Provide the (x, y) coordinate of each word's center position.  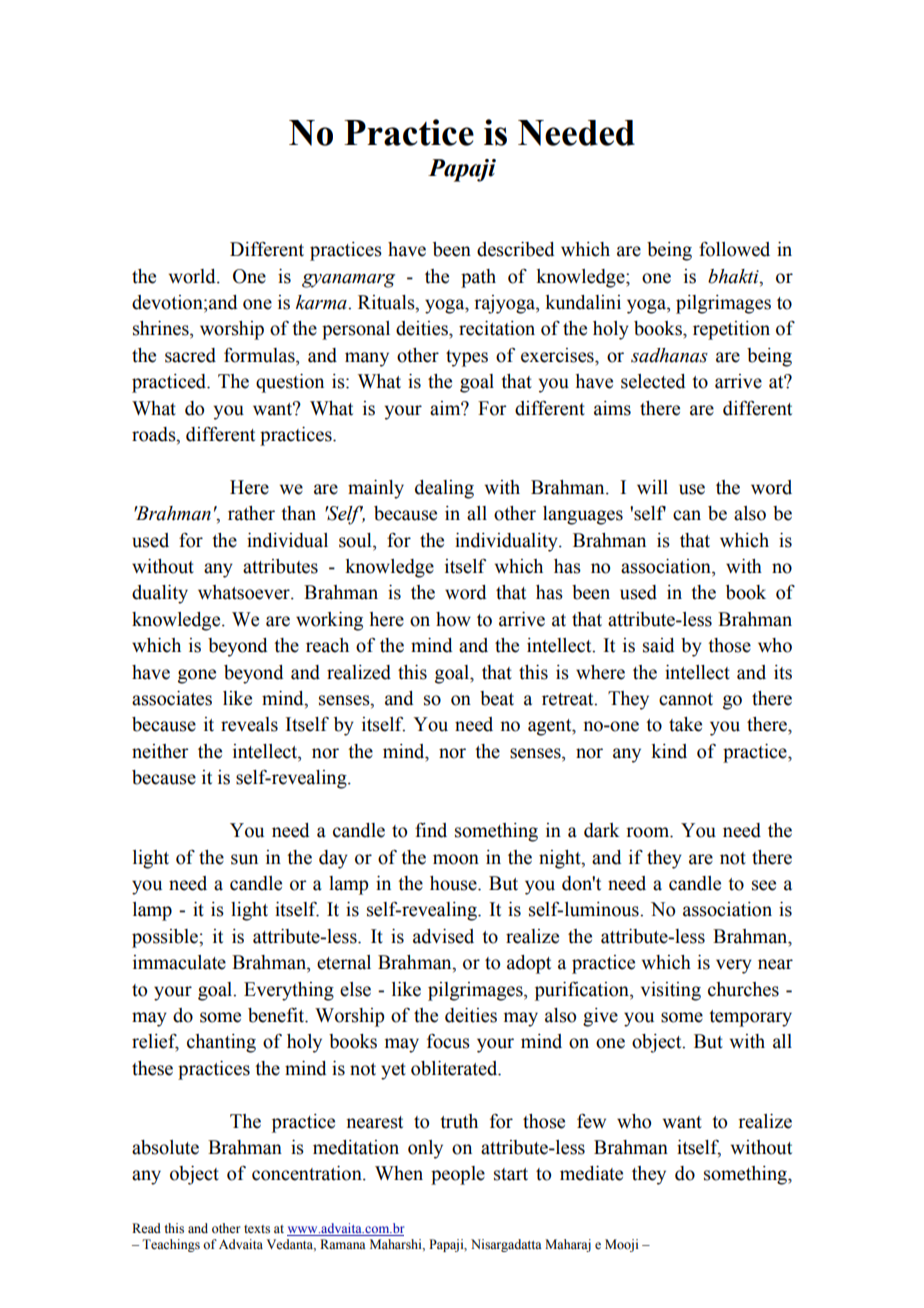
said (659, 645)
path (478, 278)
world (193, 276)
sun (244, 859)
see (764, 885)
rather (251, 513)
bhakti (734, 276)
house (454, 883)
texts (257, 1229)
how (453, 619)
